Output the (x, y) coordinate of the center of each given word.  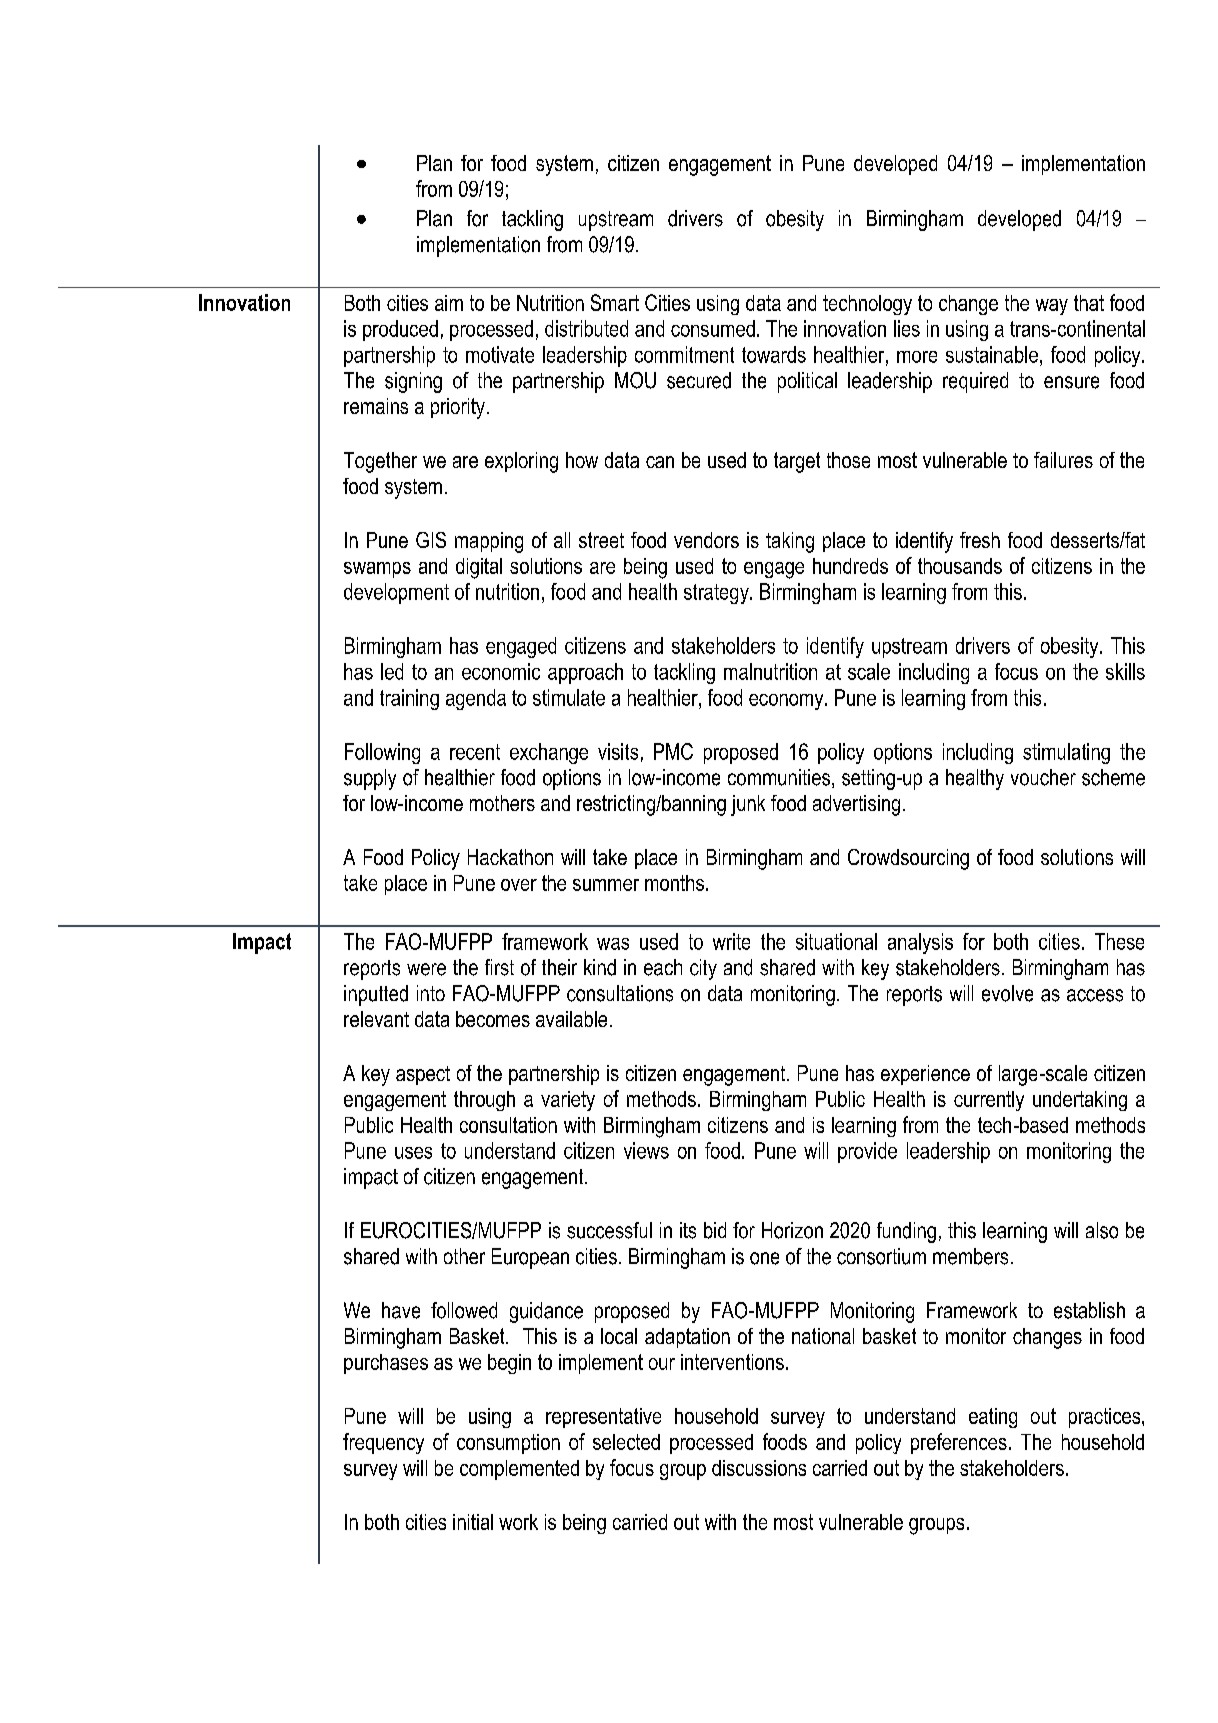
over (519, 885)
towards (774, 354)
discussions (759, 1468)
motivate (500, 354)
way (1052, 307)
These (1119, 941)
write (731, 941)
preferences (959, 1443)
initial (473, 1522)
